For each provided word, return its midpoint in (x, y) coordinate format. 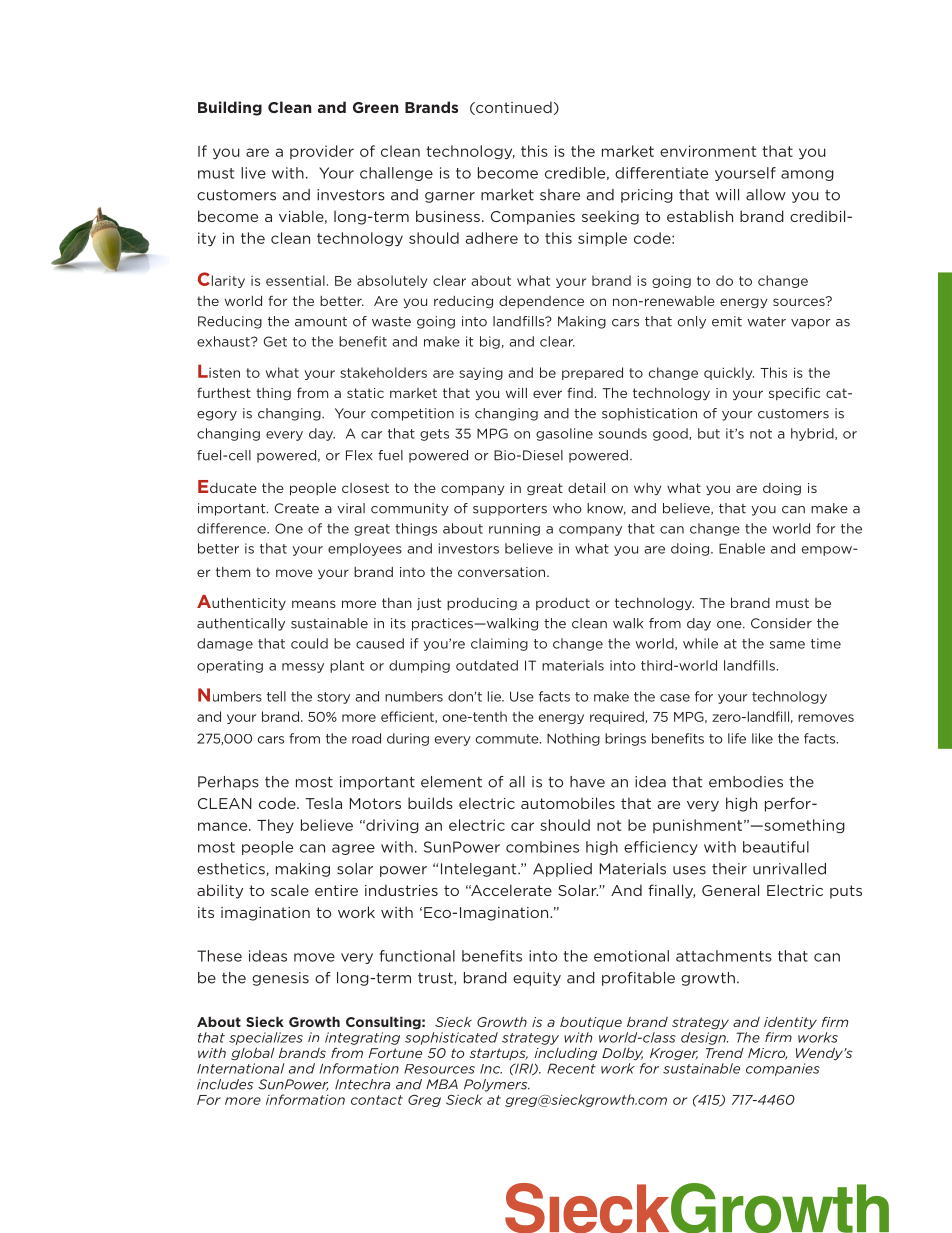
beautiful (776, 847)
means (314, 604)
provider (322, 152)
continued (513, 108)
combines (542, 847)
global (252, 1054)
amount (321, 322)
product (563, 604)
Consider (781, 623)
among (807, 175)
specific (794, 394)
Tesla (324, 803)
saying (481, 374)
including (565, 1054)
